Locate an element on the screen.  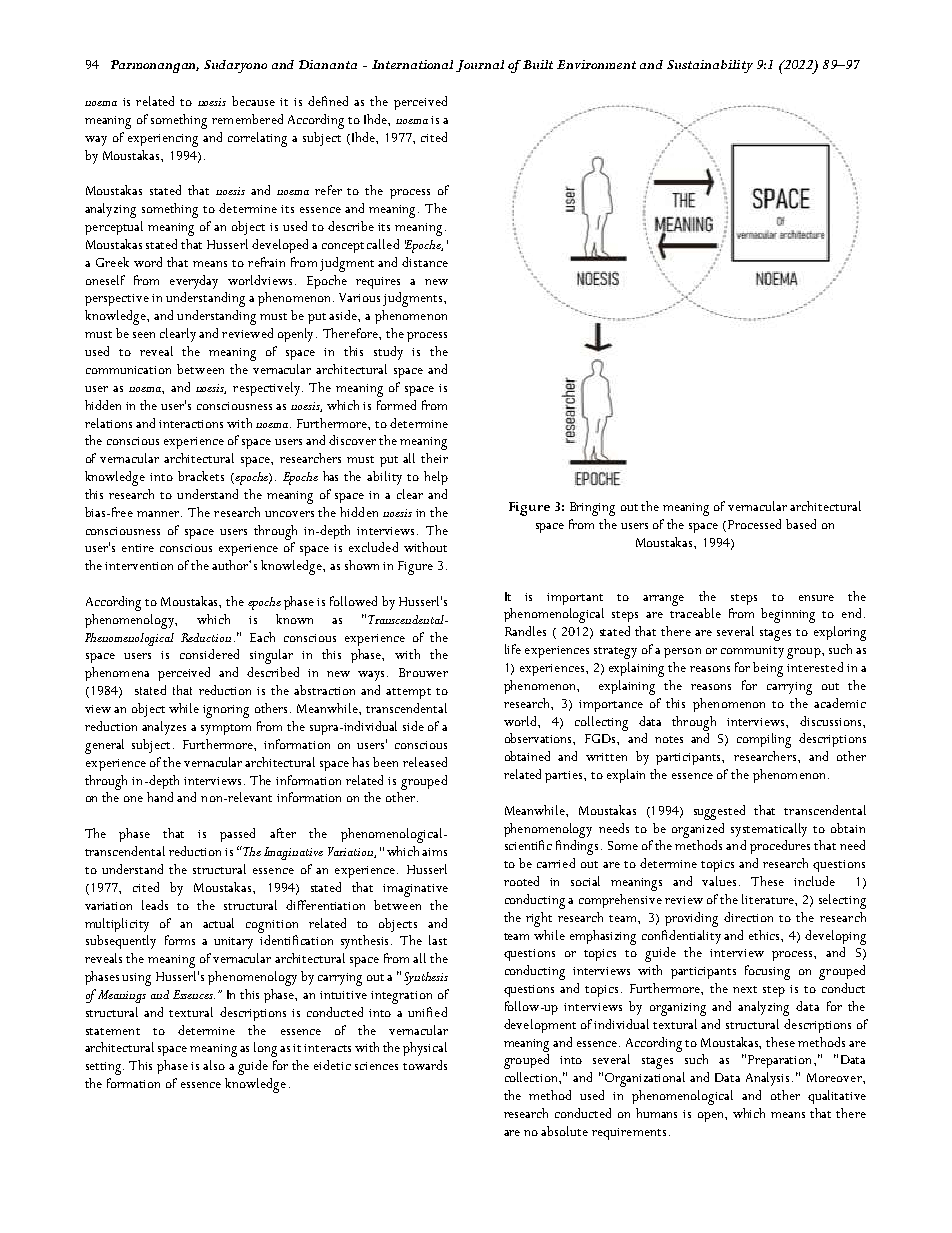
based is located at coordinates (801, 524).
